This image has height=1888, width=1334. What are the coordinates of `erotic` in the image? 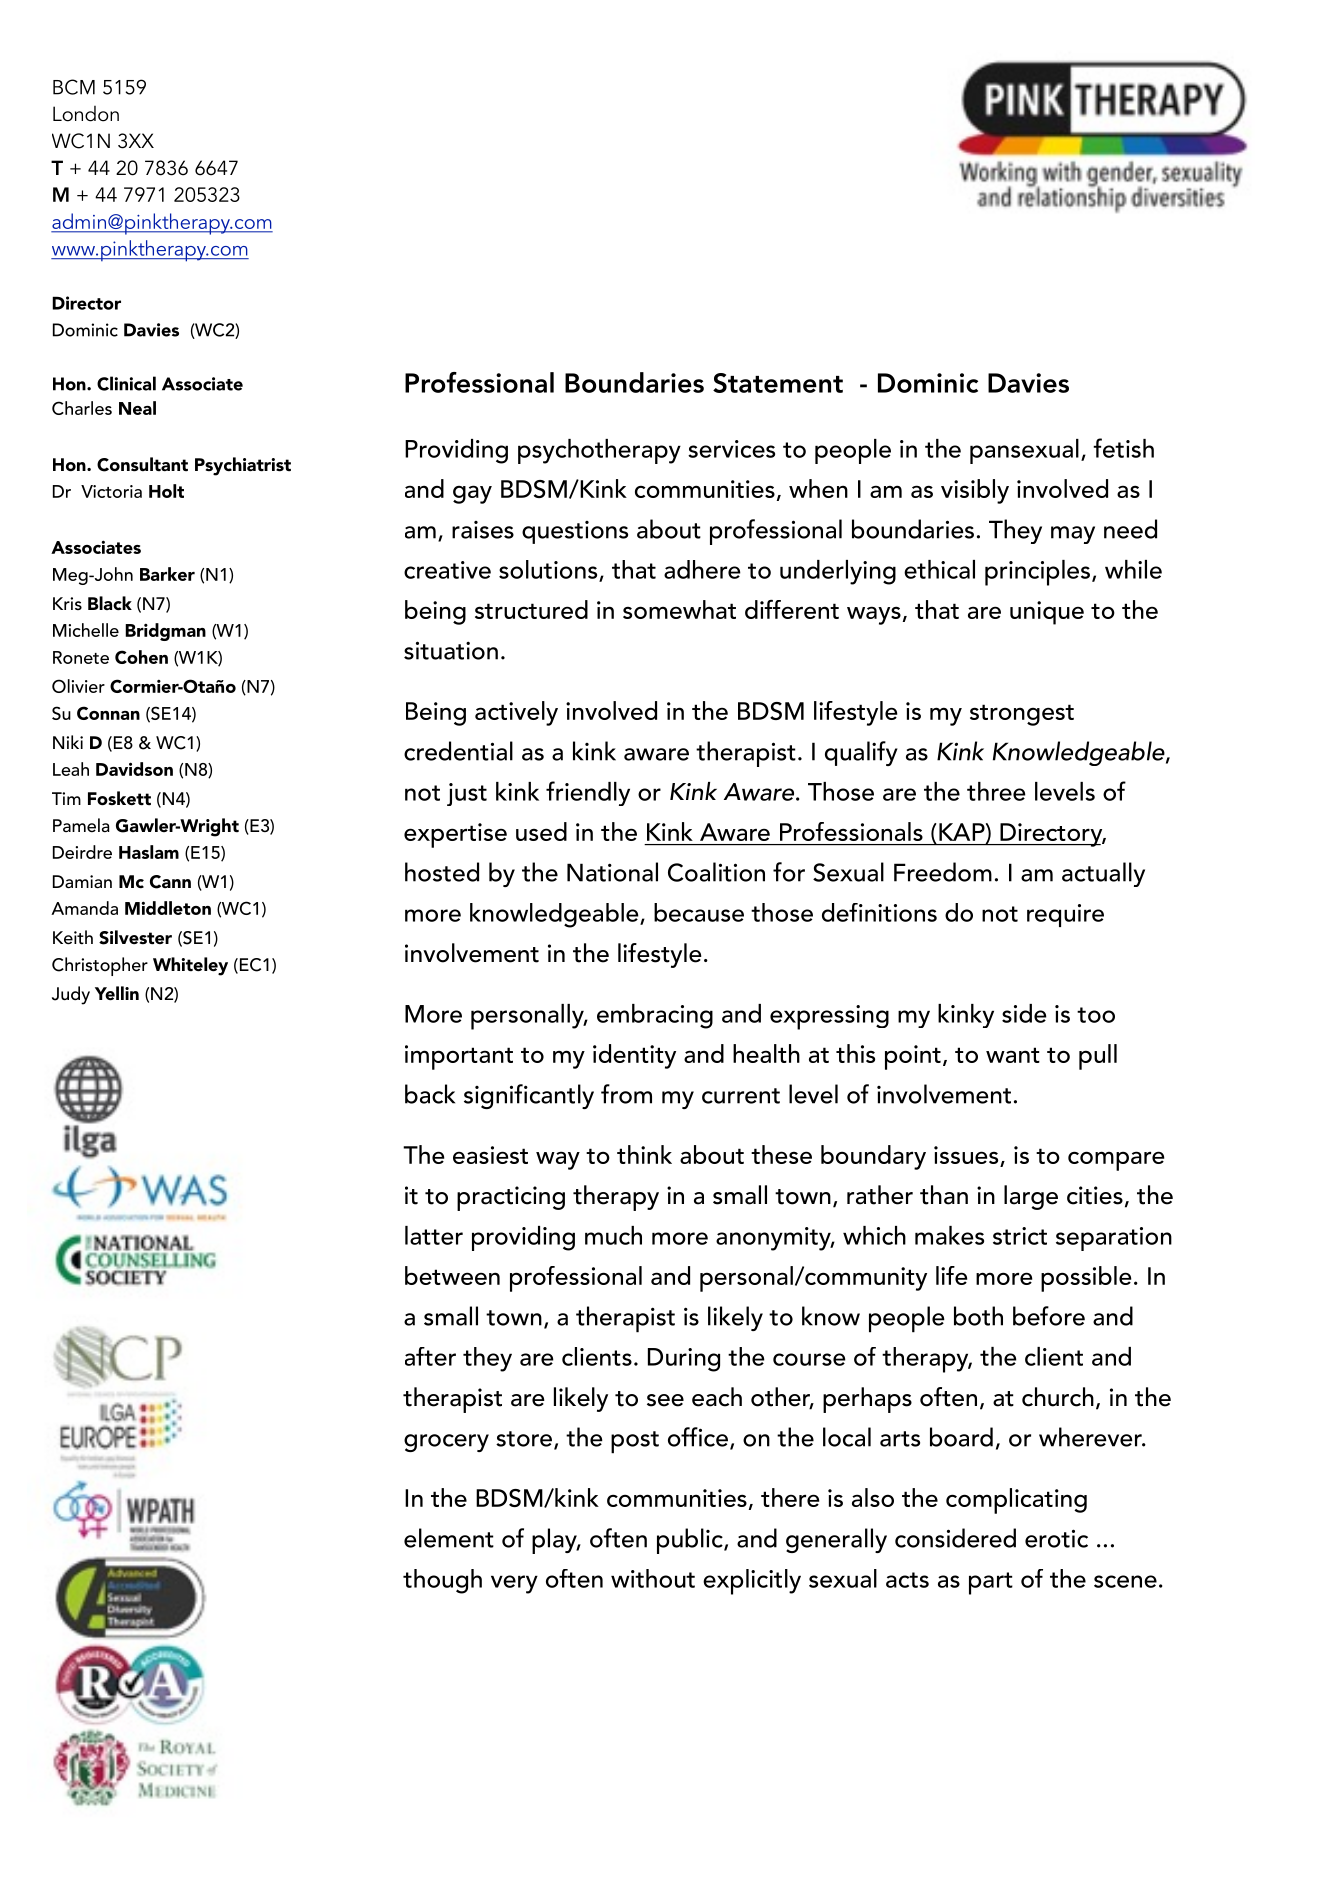 It's located at (1056, 1538).
